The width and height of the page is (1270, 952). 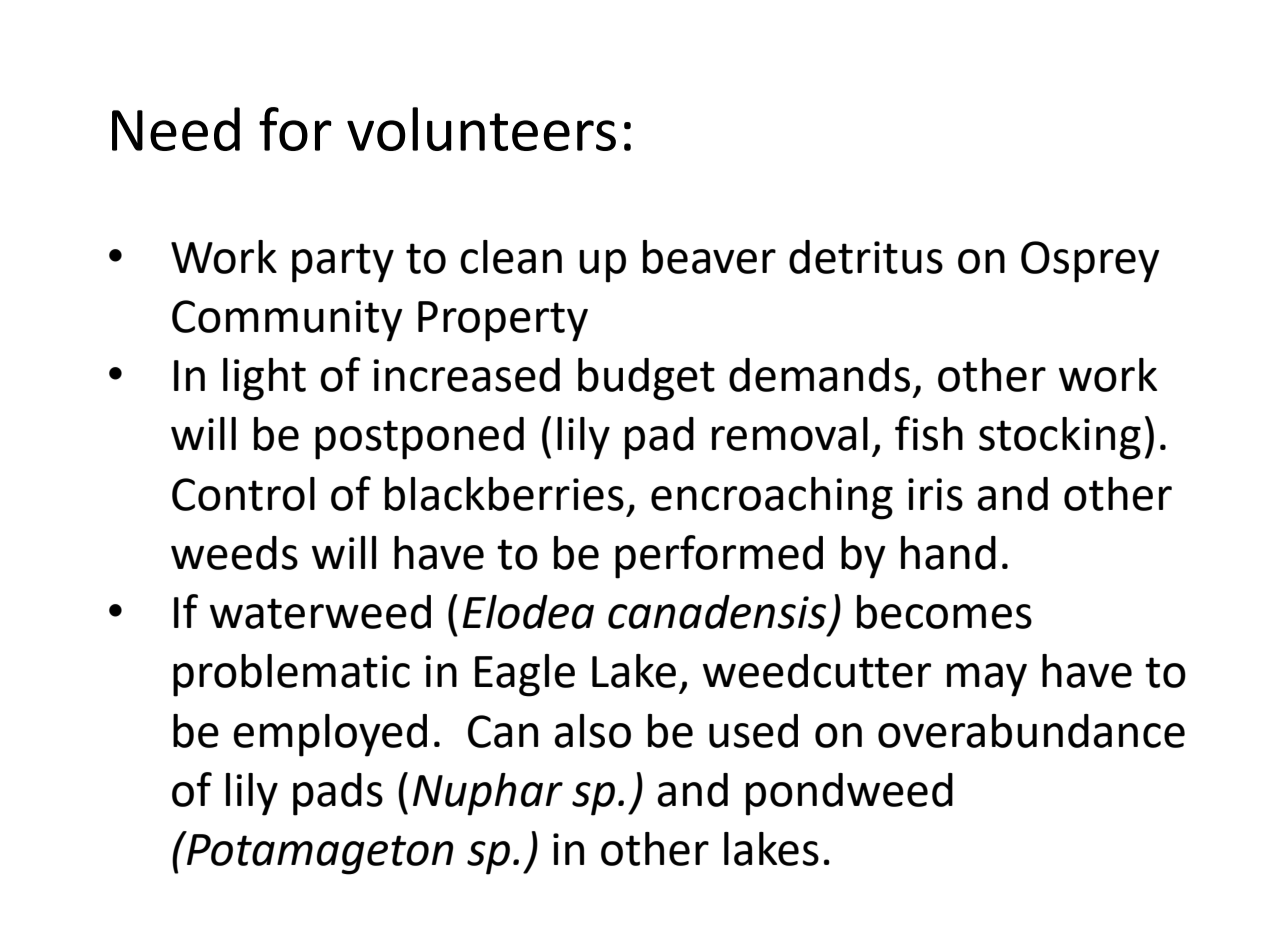 I want to click on weeds, so click(x=234, y=553).
